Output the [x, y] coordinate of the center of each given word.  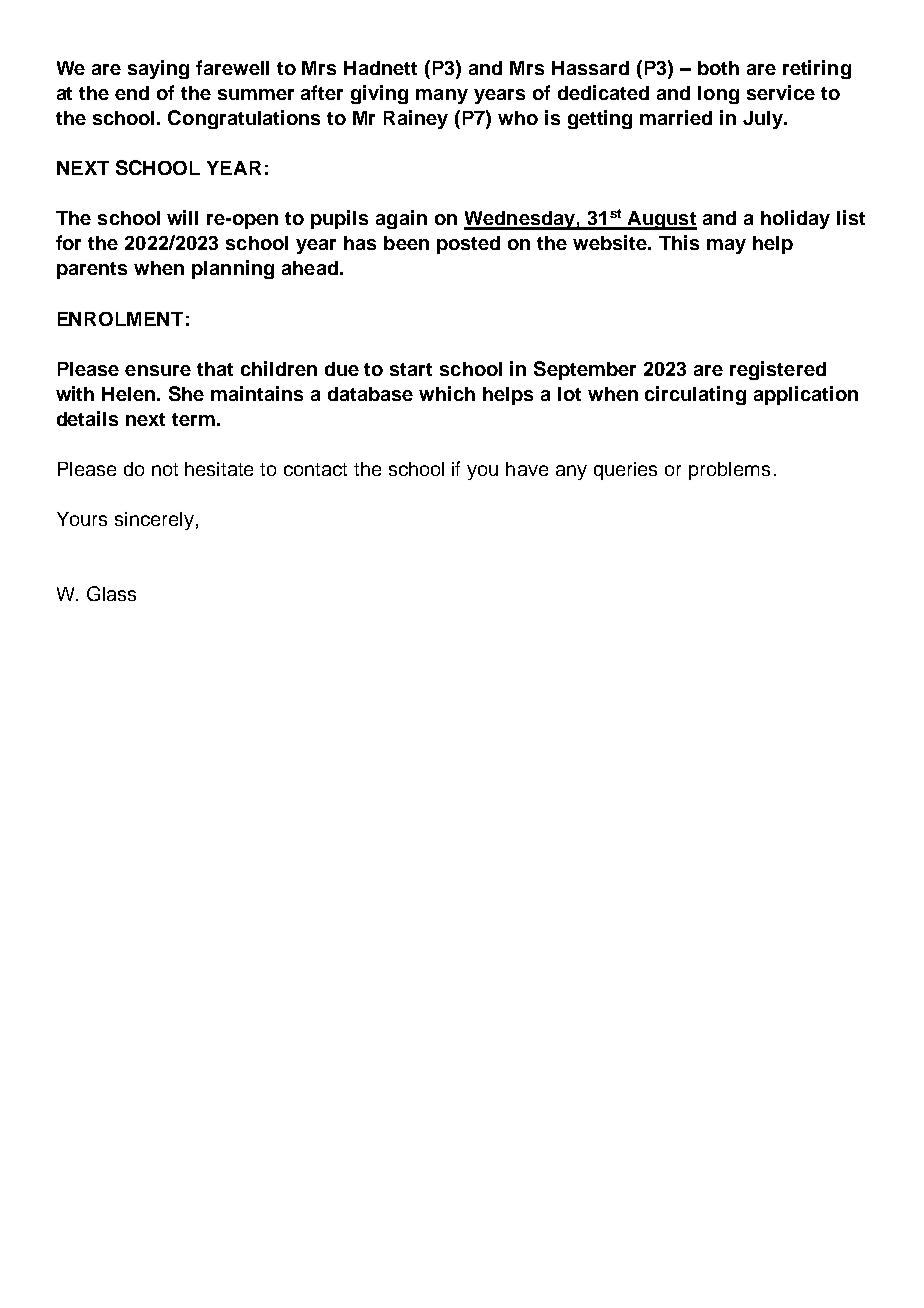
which [447, 393]
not [165, 469]
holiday [795, 219]
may [726, 246]
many [442, 96]
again [401, 219]
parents [92, 270]
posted [468, 245]
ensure [158, 370]
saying [158, 69]
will [182, 217]
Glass [111, 593]
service [781, 92]
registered [778, 370]
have [527, 469]
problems [729, 471]
